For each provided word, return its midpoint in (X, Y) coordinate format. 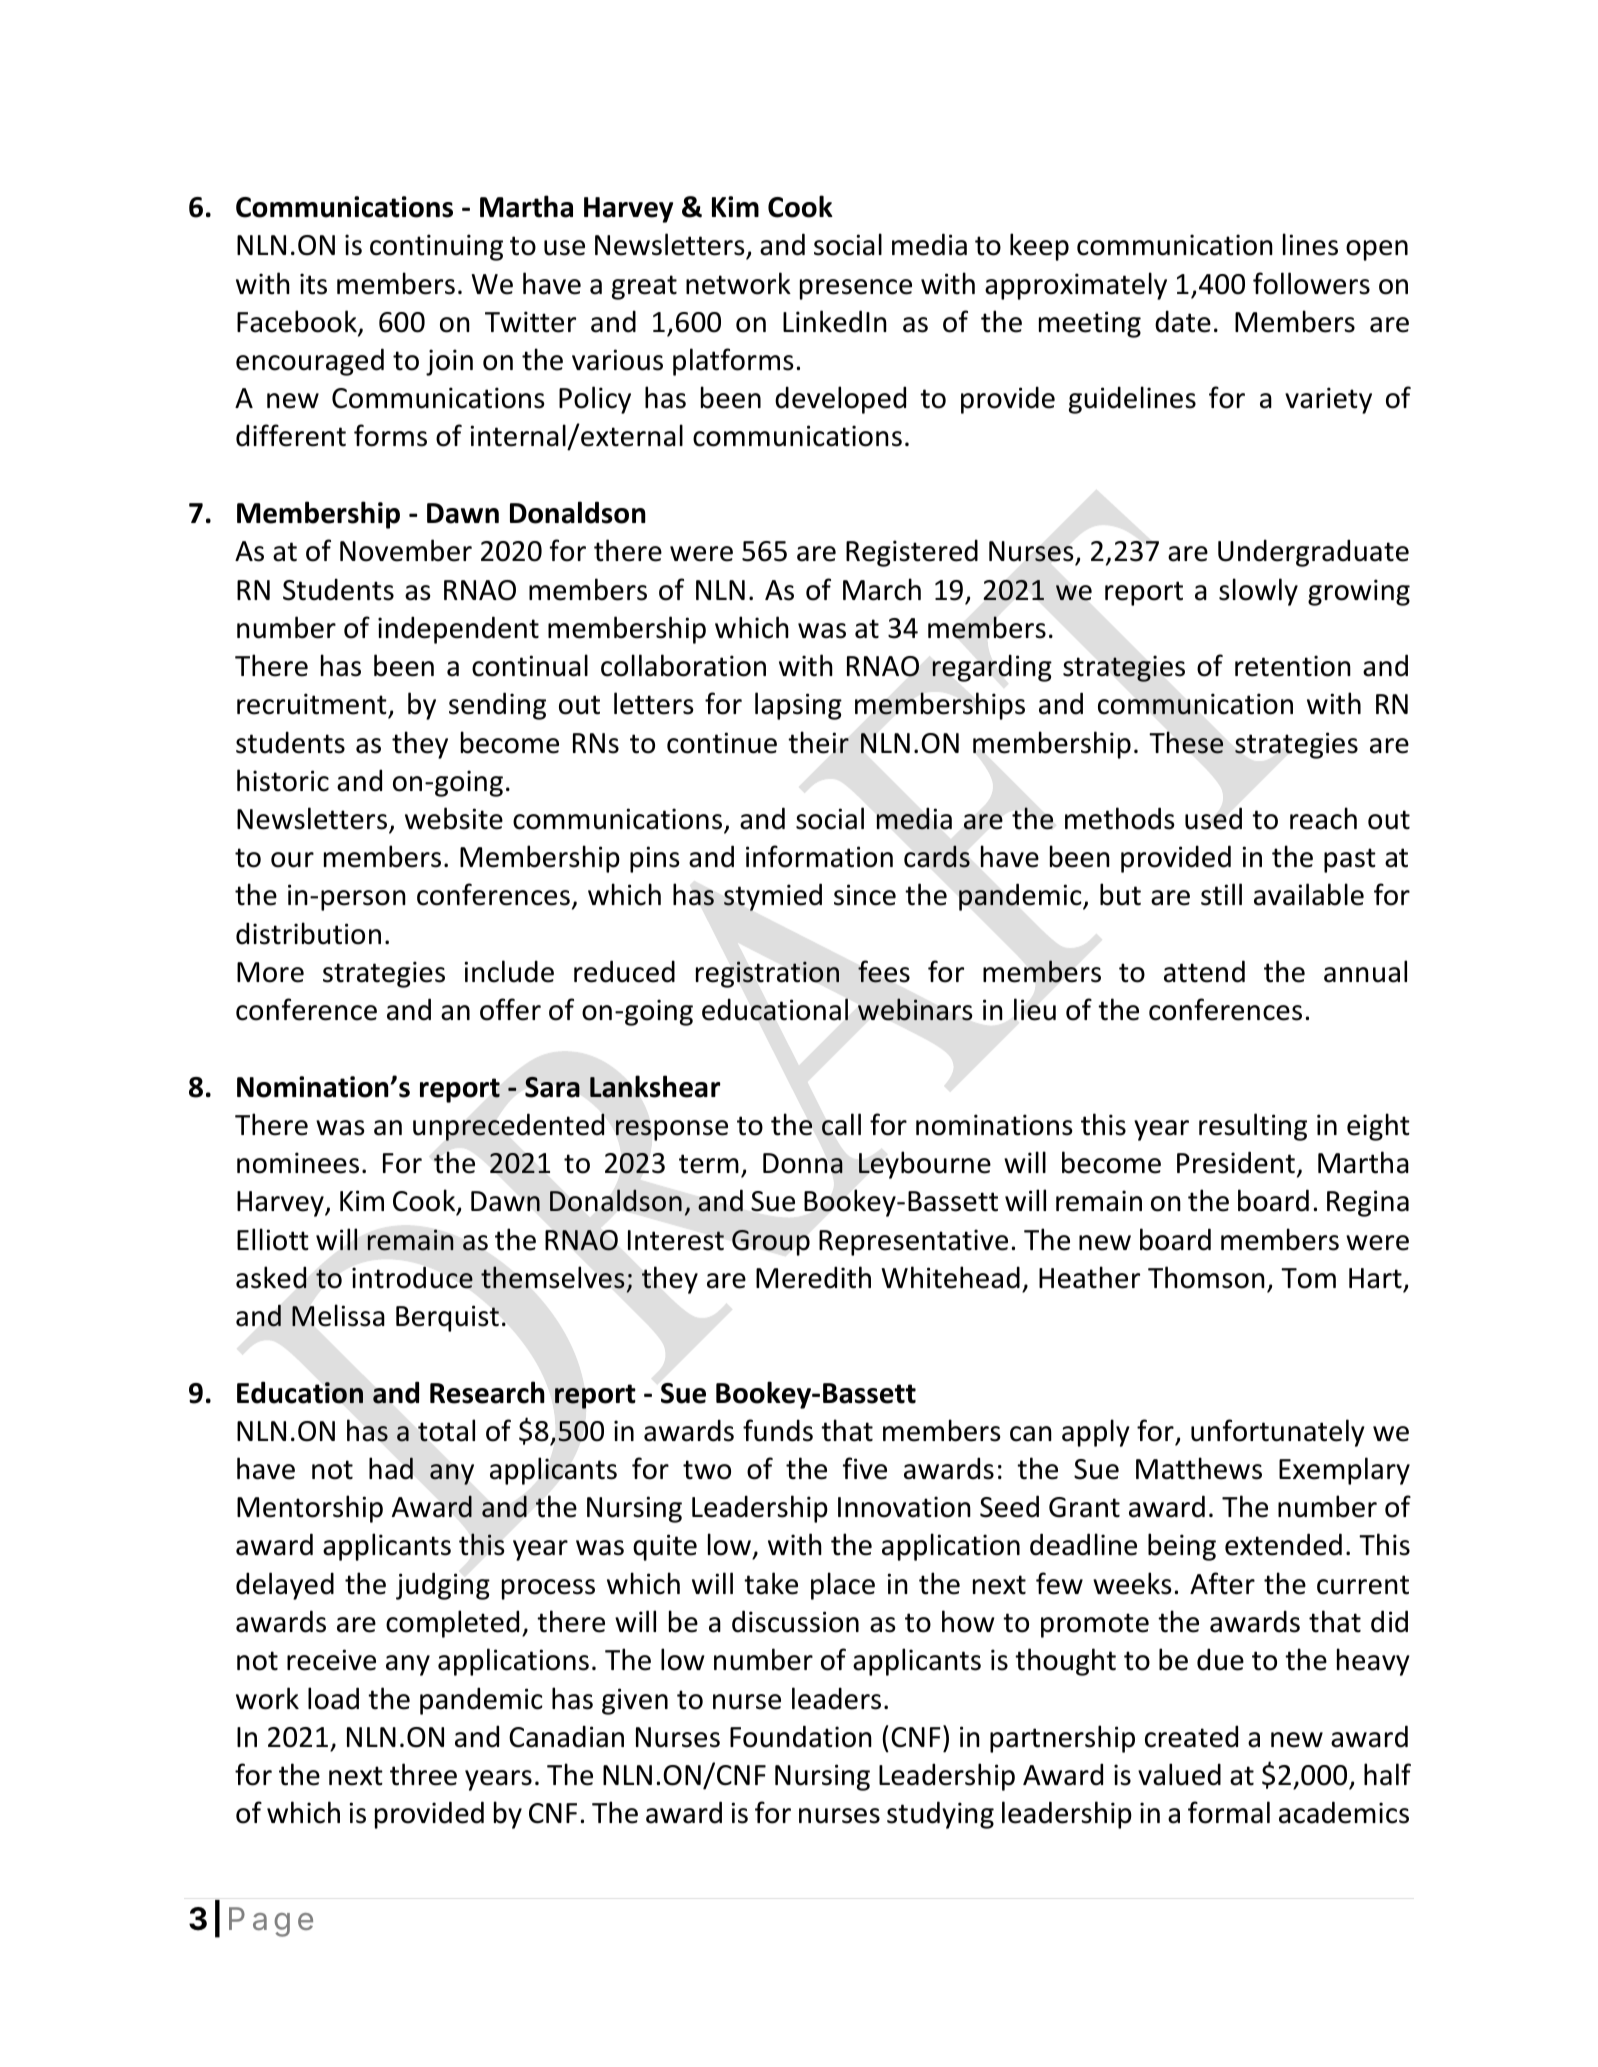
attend (1204, 971)
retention (1293, 666)
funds (778, 1430)
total (446, 1430)
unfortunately (1278, 1433)
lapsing (798, 706)
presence (856, 289)
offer (510, 1009)
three (423, 1774)
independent (458, 630)
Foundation (801, 1736)
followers (1311, 283)
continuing (436, 247)
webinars (915, 1009)
